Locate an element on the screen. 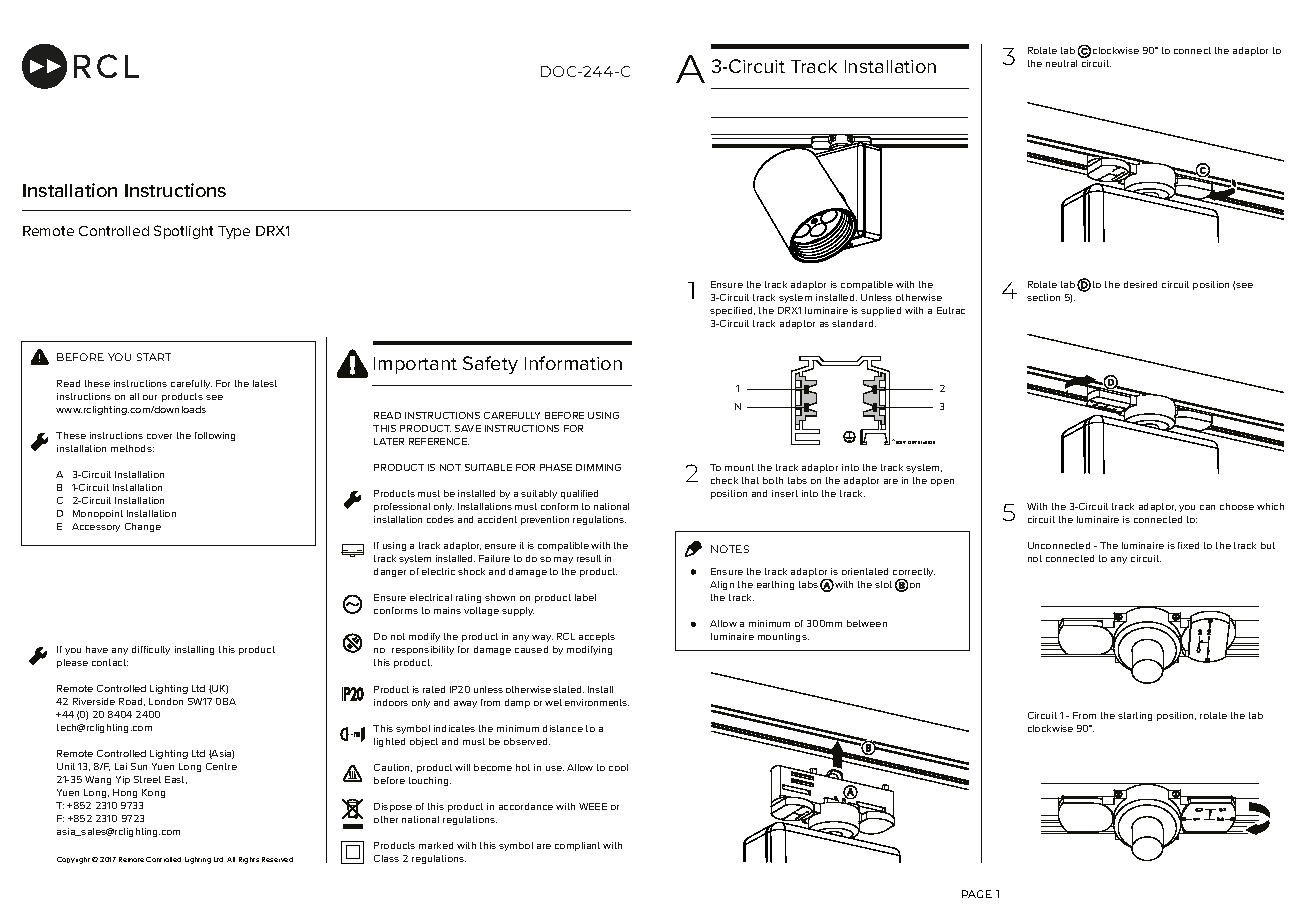  following is located at coordinates (215, 436).
